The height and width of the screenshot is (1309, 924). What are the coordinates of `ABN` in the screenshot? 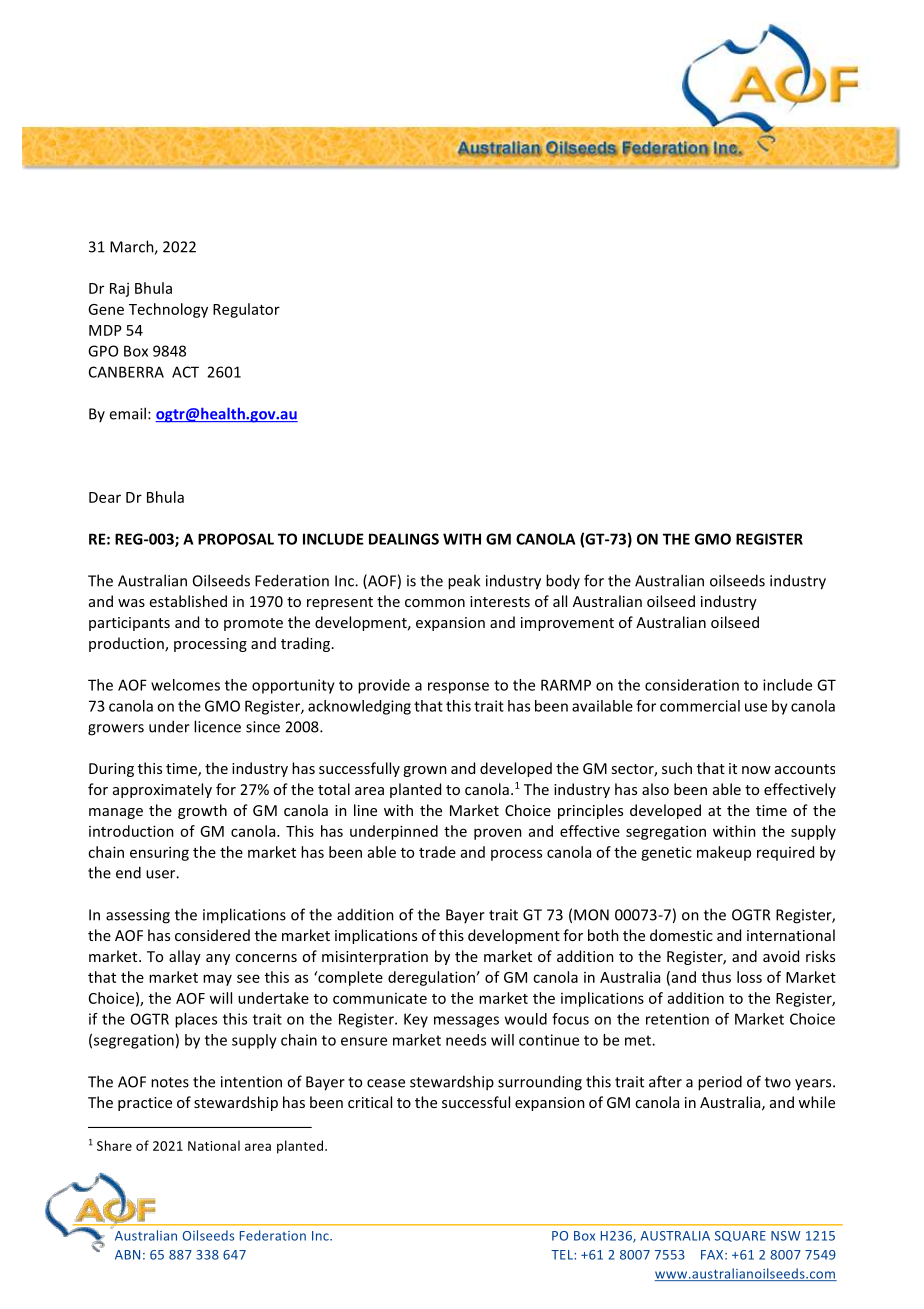 It's located at (127, 1255).
